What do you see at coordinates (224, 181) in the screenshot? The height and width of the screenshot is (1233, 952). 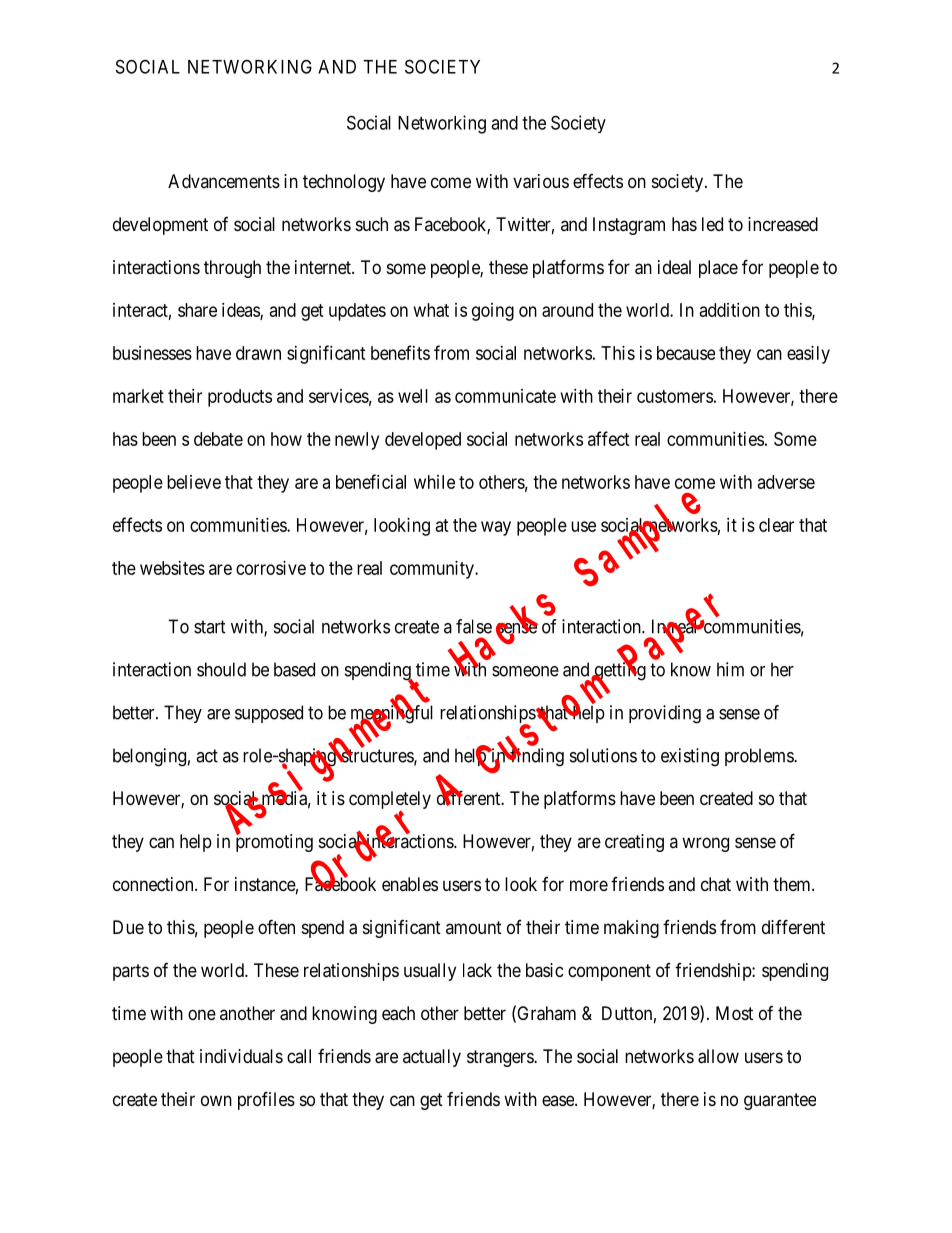 I see `Advancements` at bounding box center [224, 181].
